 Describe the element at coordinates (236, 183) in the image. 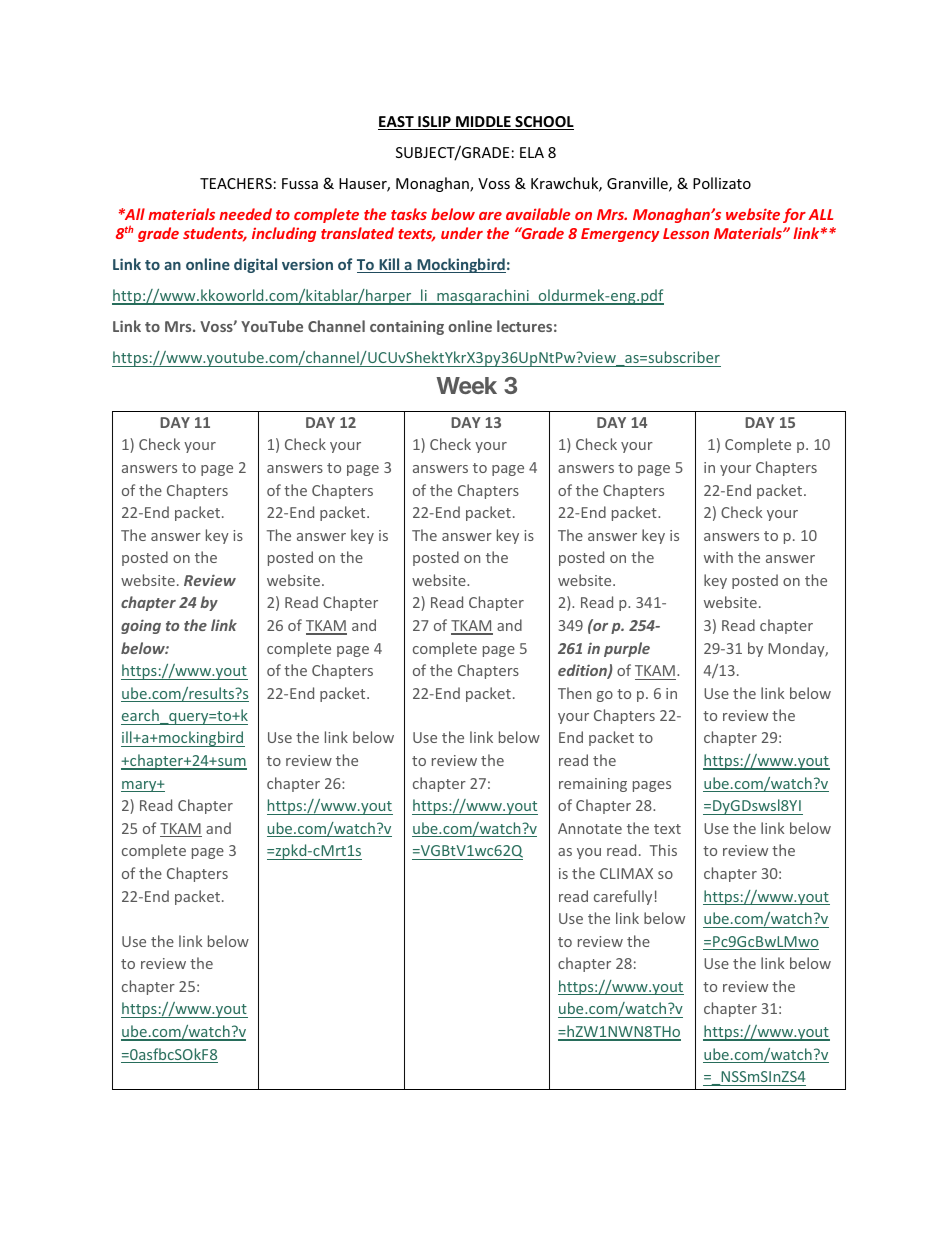

I see `TEACHERS` at that location.
